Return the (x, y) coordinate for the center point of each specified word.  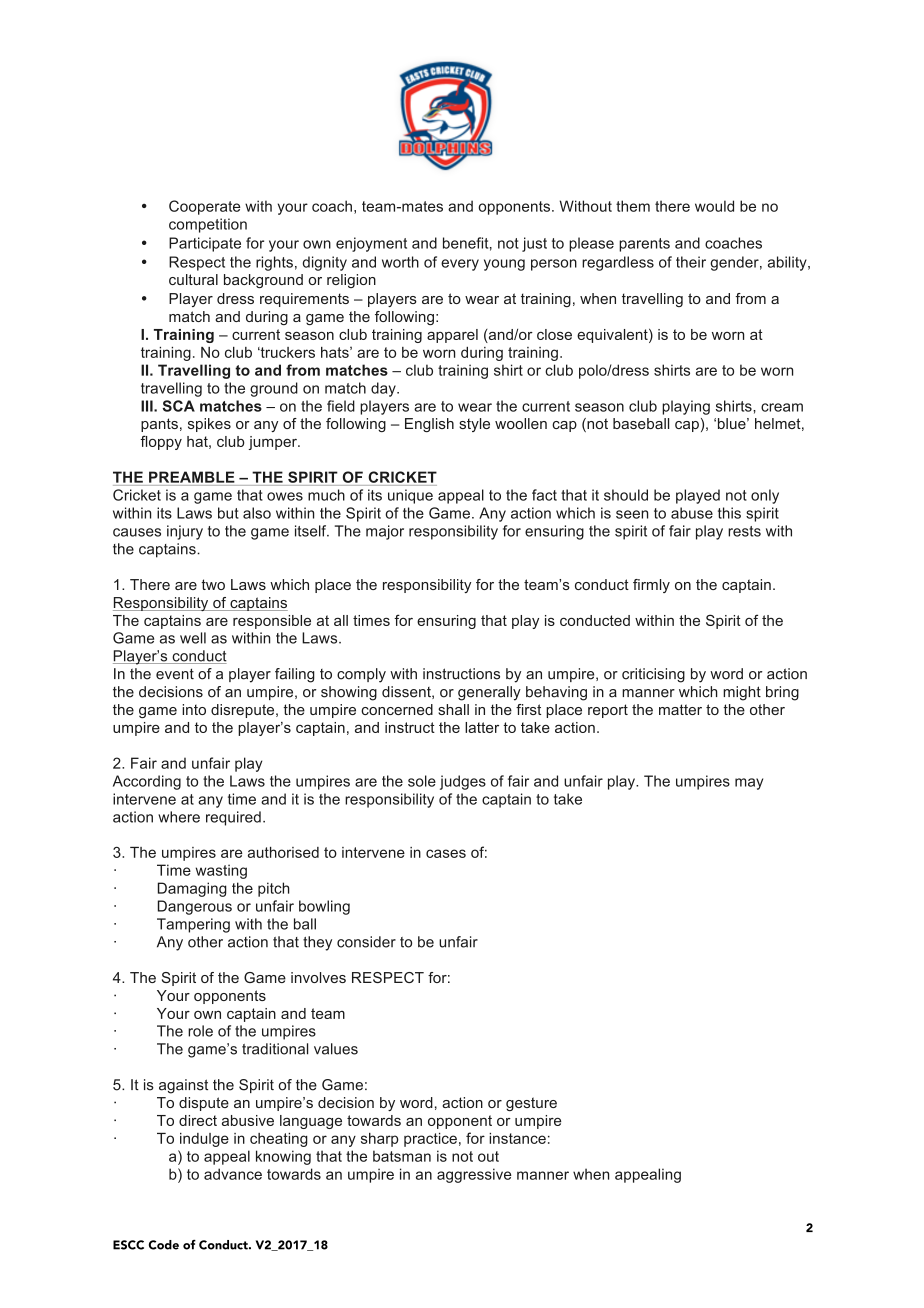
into (194, 709)
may (749, 784)
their (691, 262)
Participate (205, 244)
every (460, 265)
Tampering (193, 925)
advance (233, 1174)
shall (453, 709)
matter (680, 709)
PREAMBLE (192, 477)
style (474, 425)
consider (366, 942)
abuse (692, 513)
